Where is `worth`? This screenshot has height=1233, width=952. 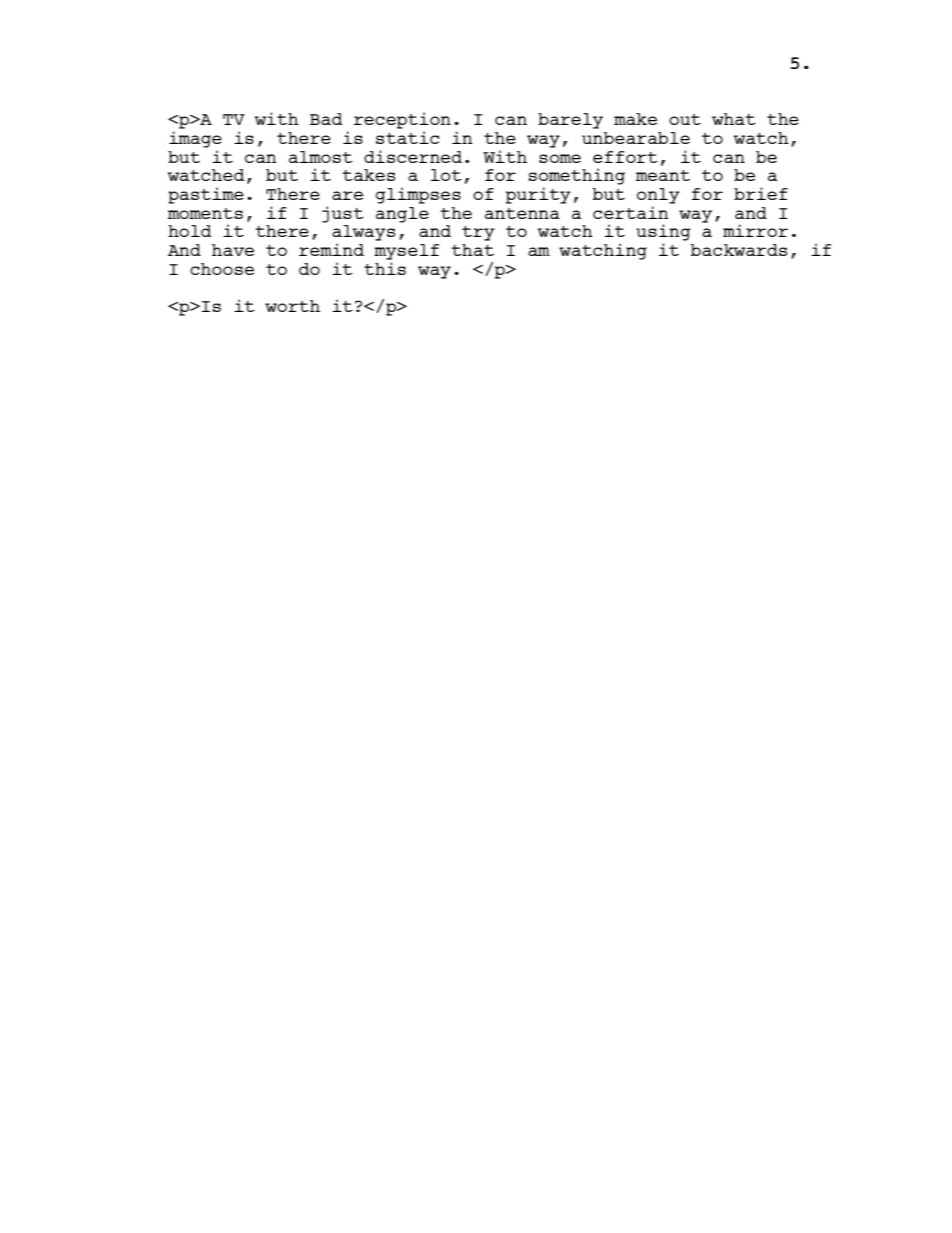 worth is located at coordinates (292, 306).
